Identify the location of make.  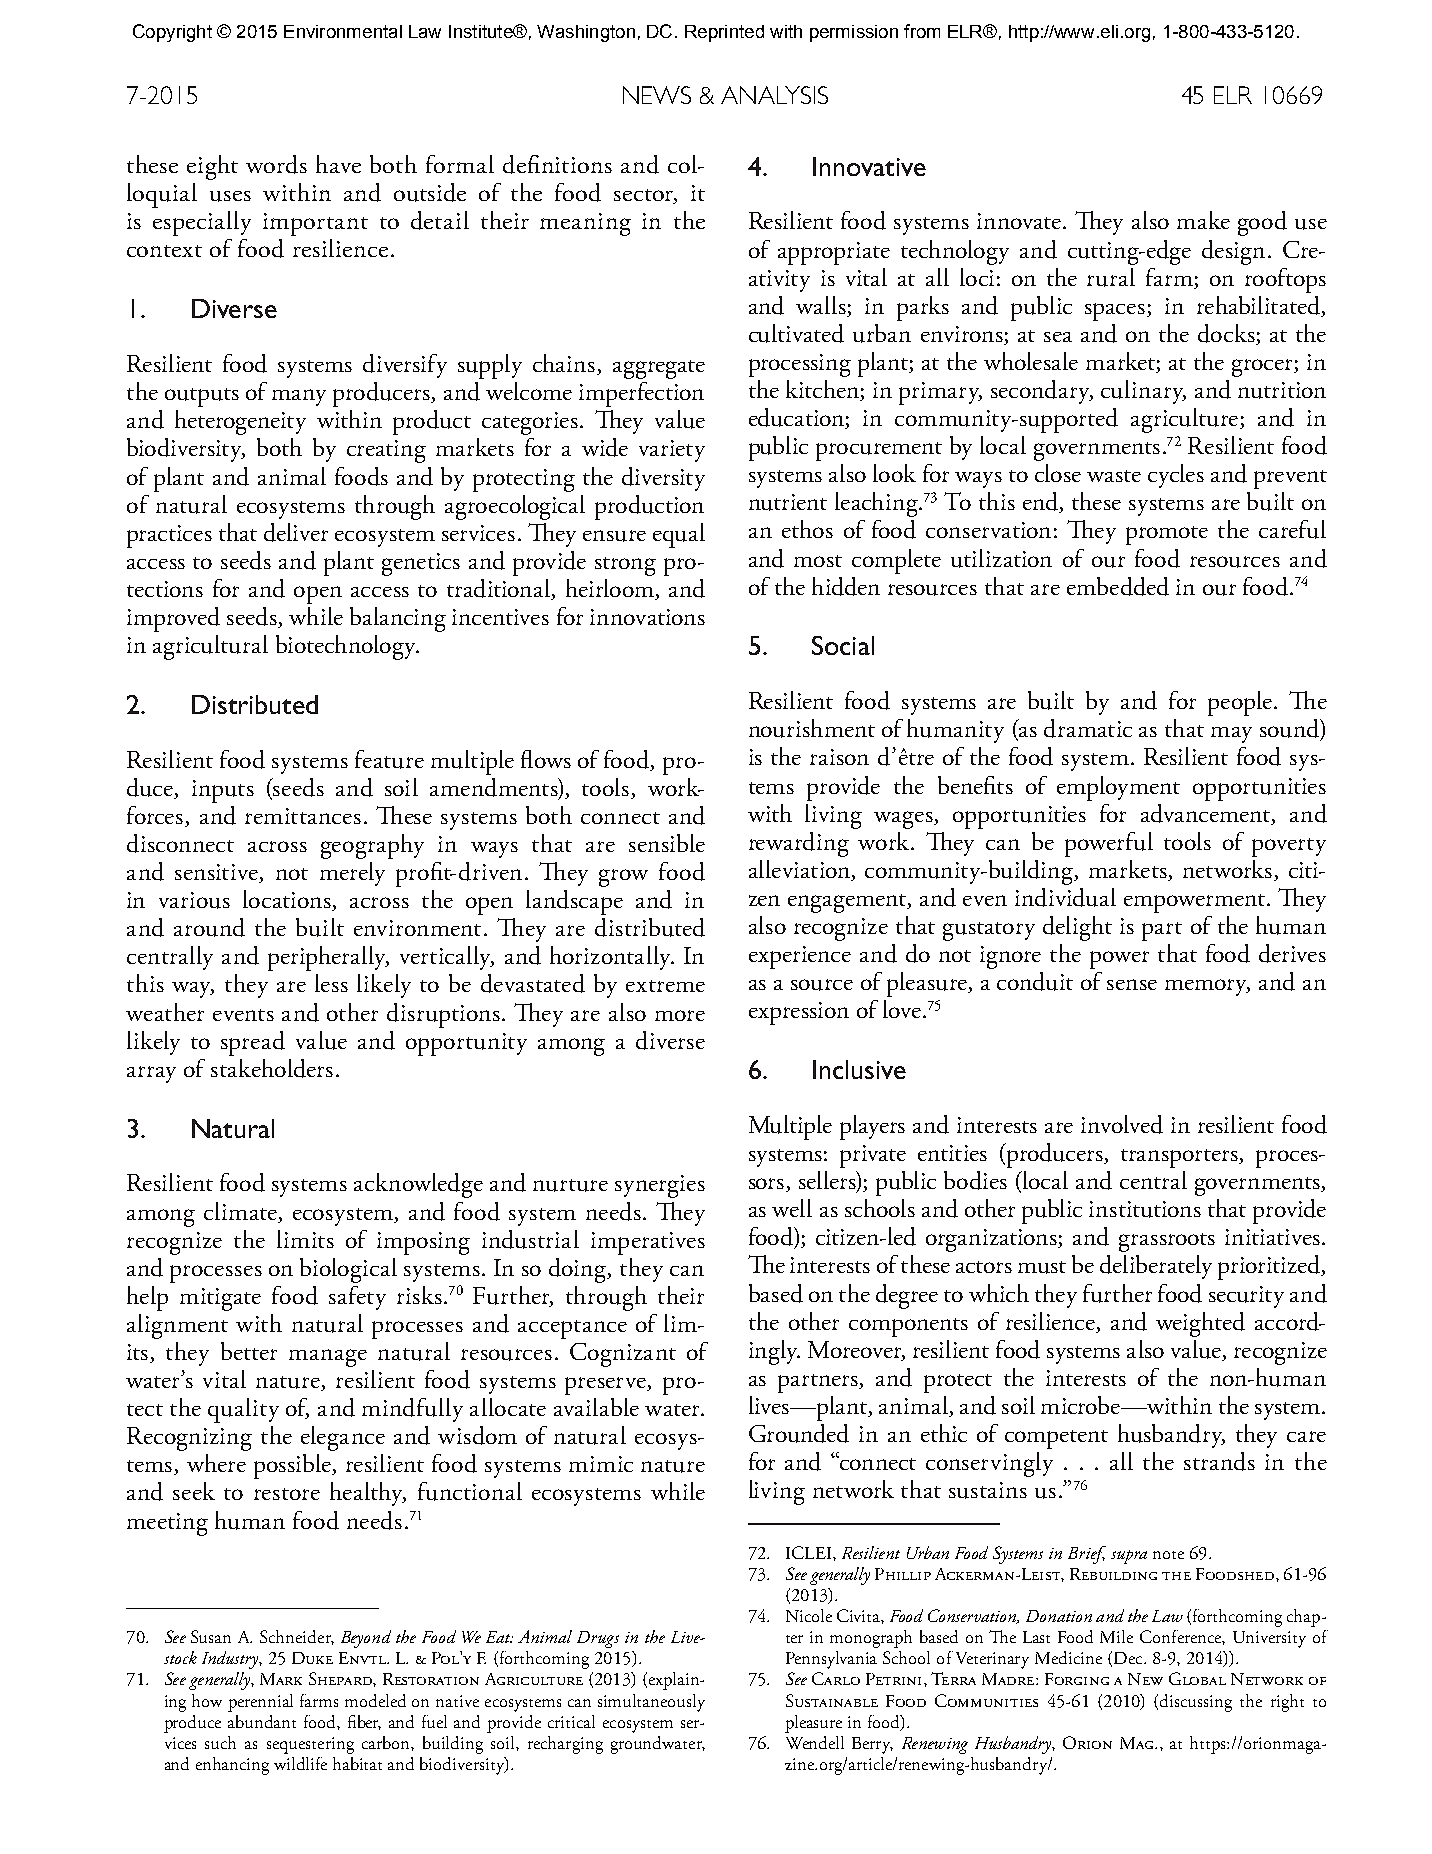
(1203, 220).
